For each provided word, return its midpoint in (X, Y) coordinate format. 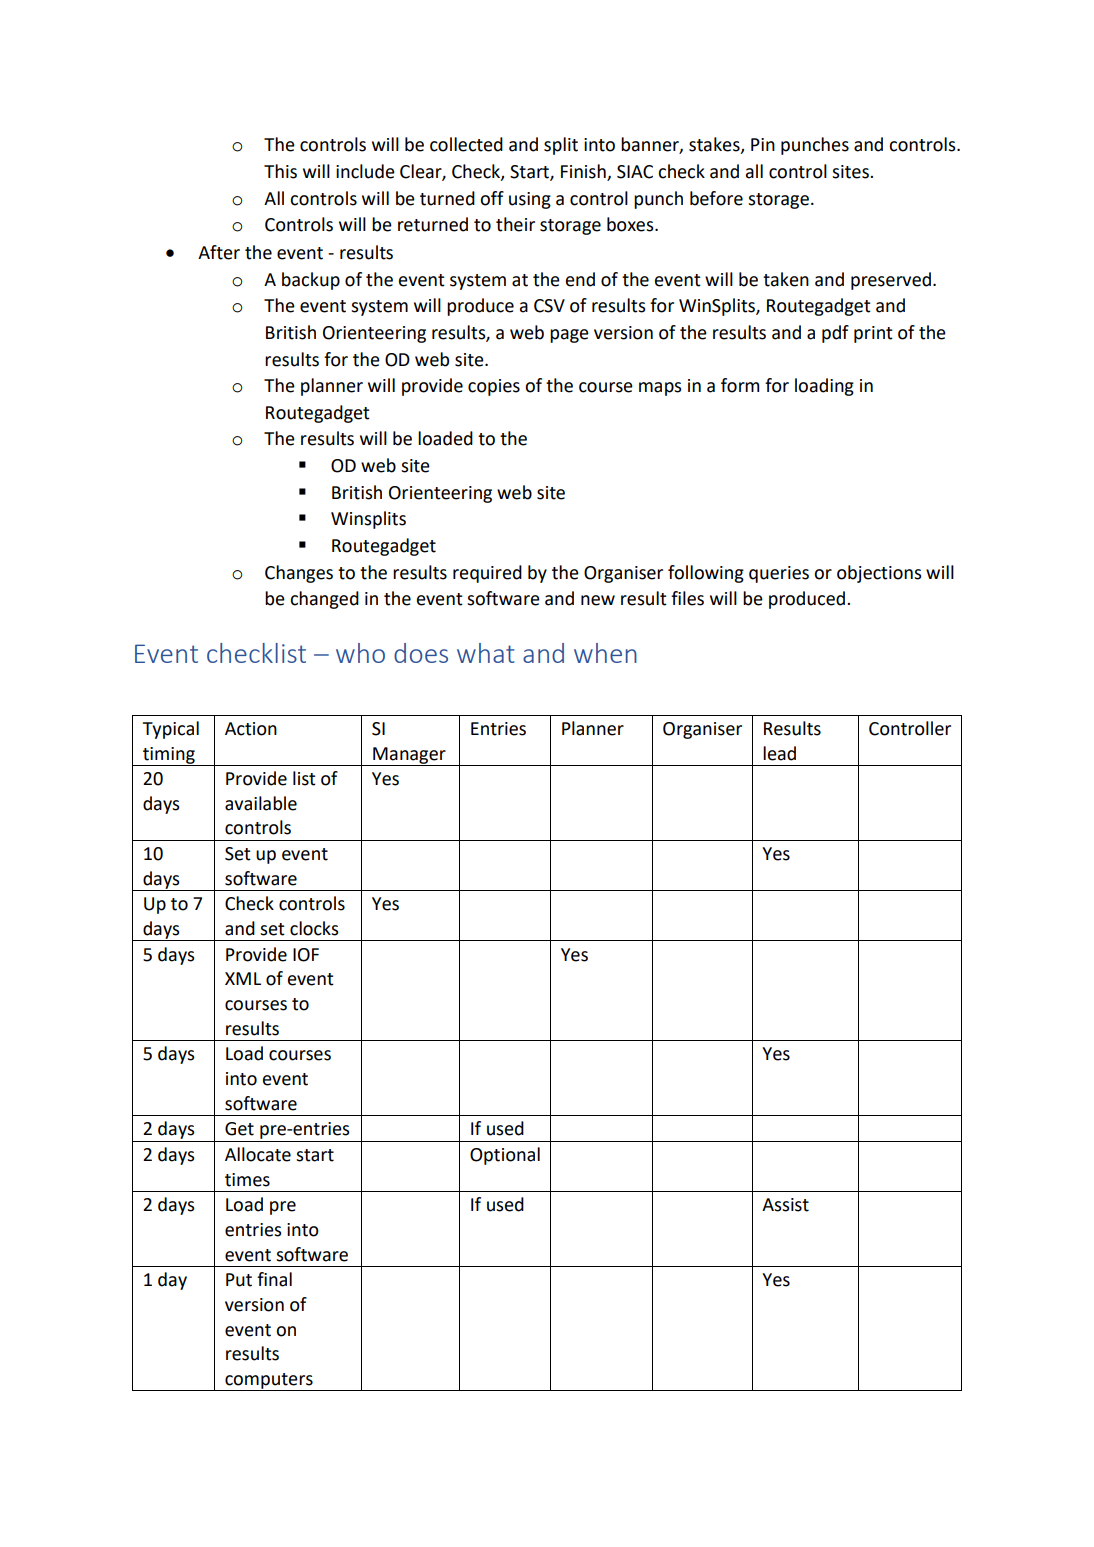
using (530, 200)
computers (269, 1382)
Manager (409, 756)
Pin (763, 144)
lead (779, 753)
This (280, 171)
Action (251, 729)
